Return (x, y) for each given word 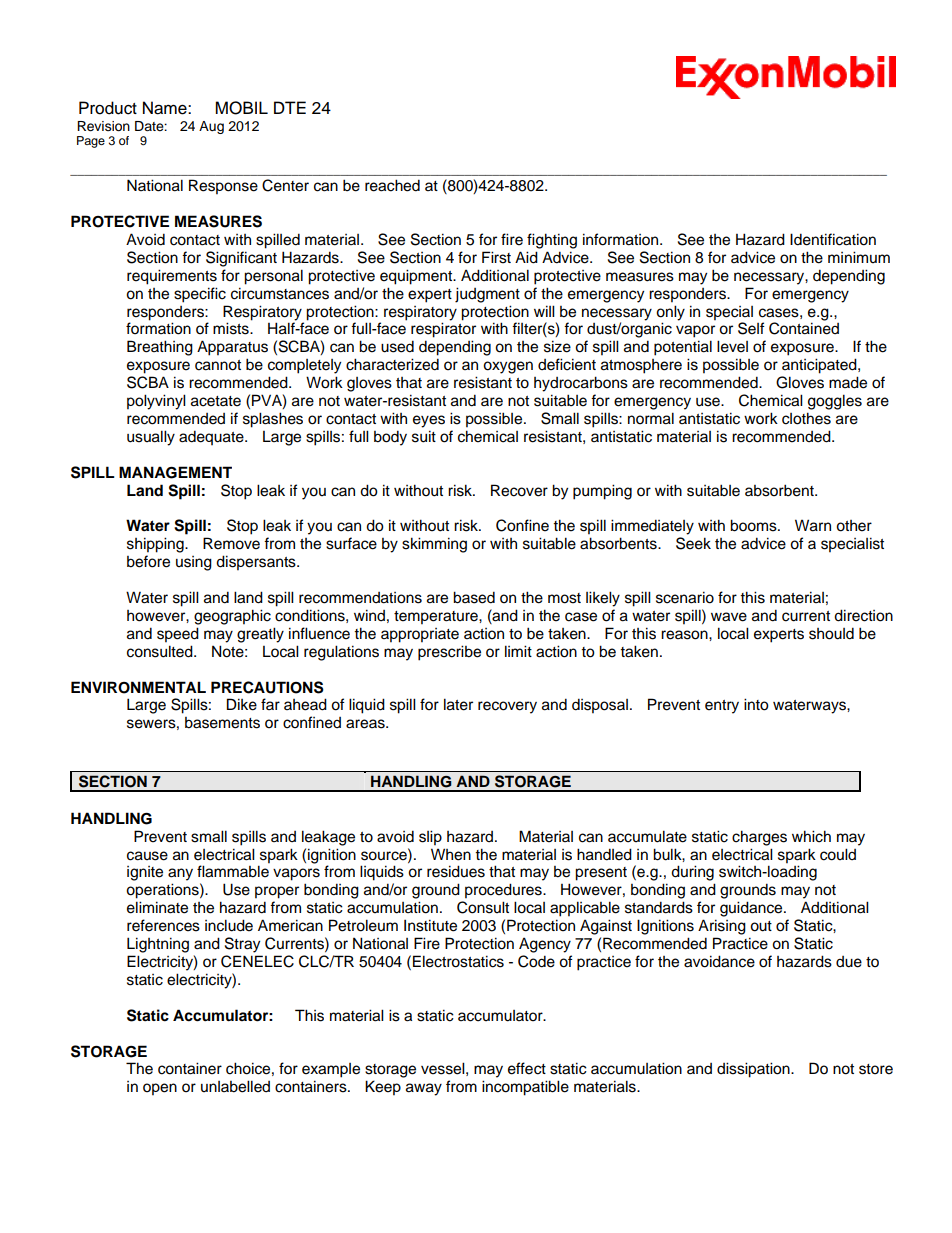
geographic (232, 617)
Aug (211, 127)
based (474, 597)
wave (729, 617)
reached (392, 185)
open (160, 1089)
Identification (833, 239)
